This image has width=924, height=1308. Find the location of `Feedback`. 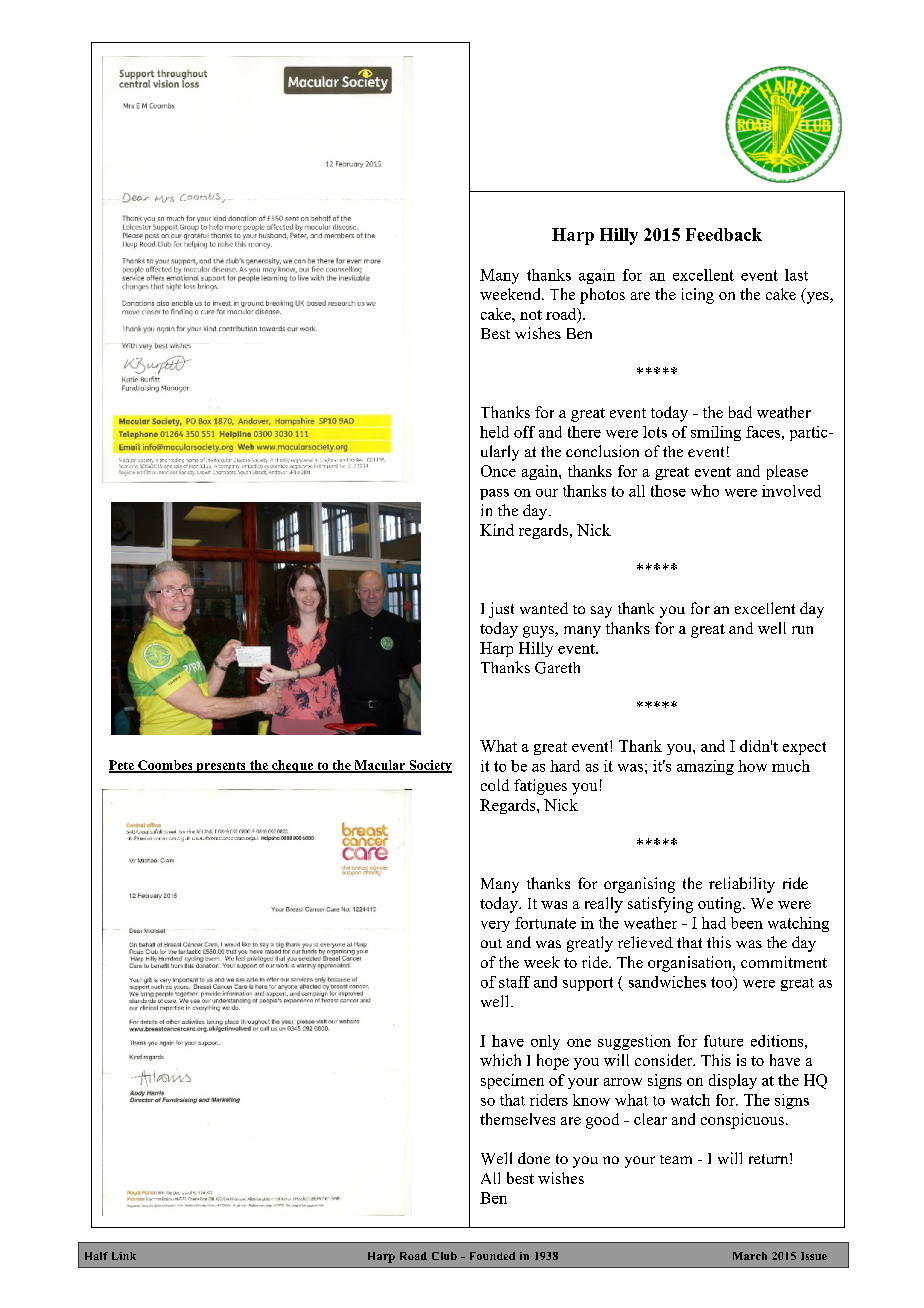

Feedback is located at coordinates (724, 234).
